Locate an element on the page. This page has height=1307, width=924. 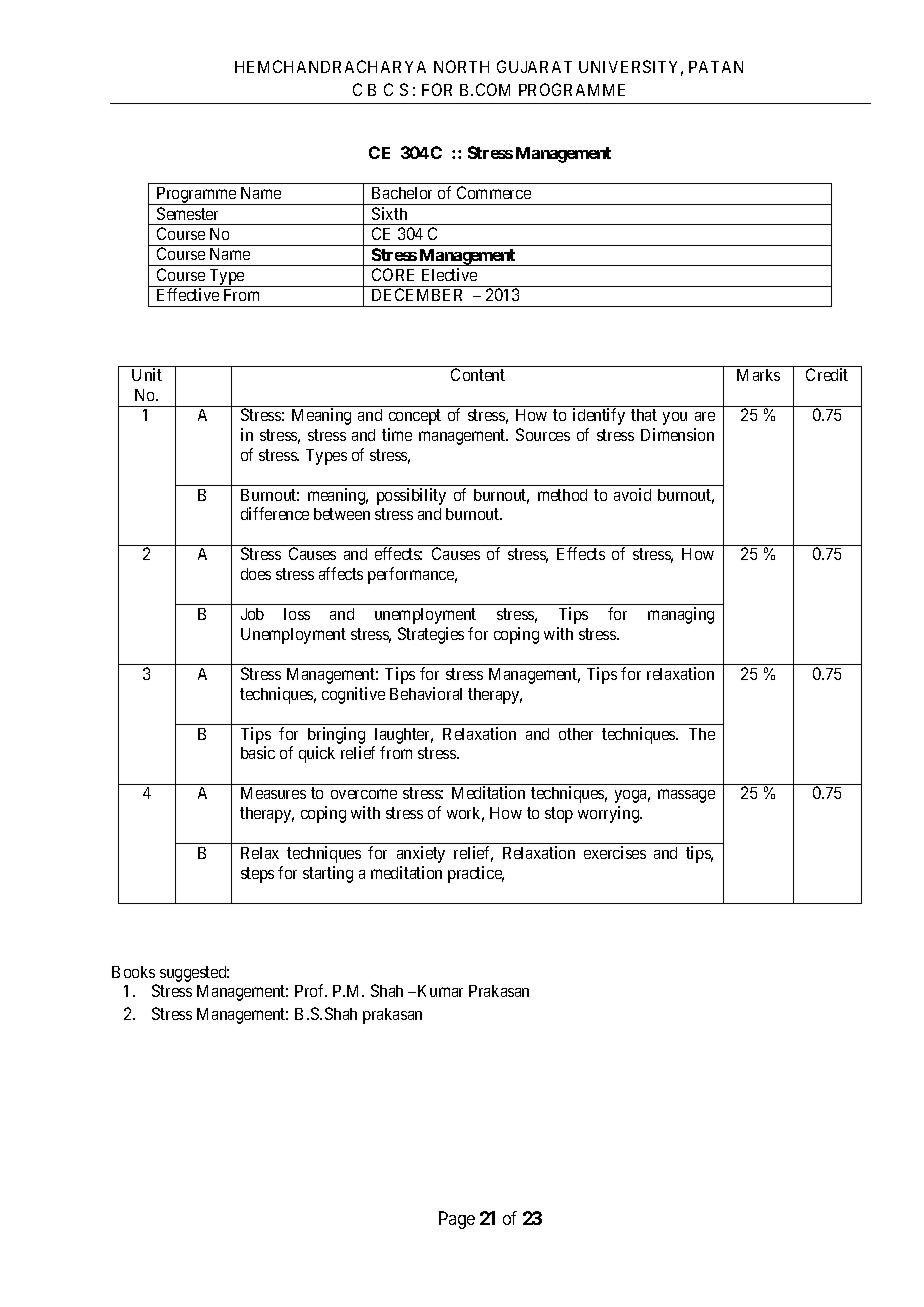
GUJARAT is located at coordinates (534, 66).
